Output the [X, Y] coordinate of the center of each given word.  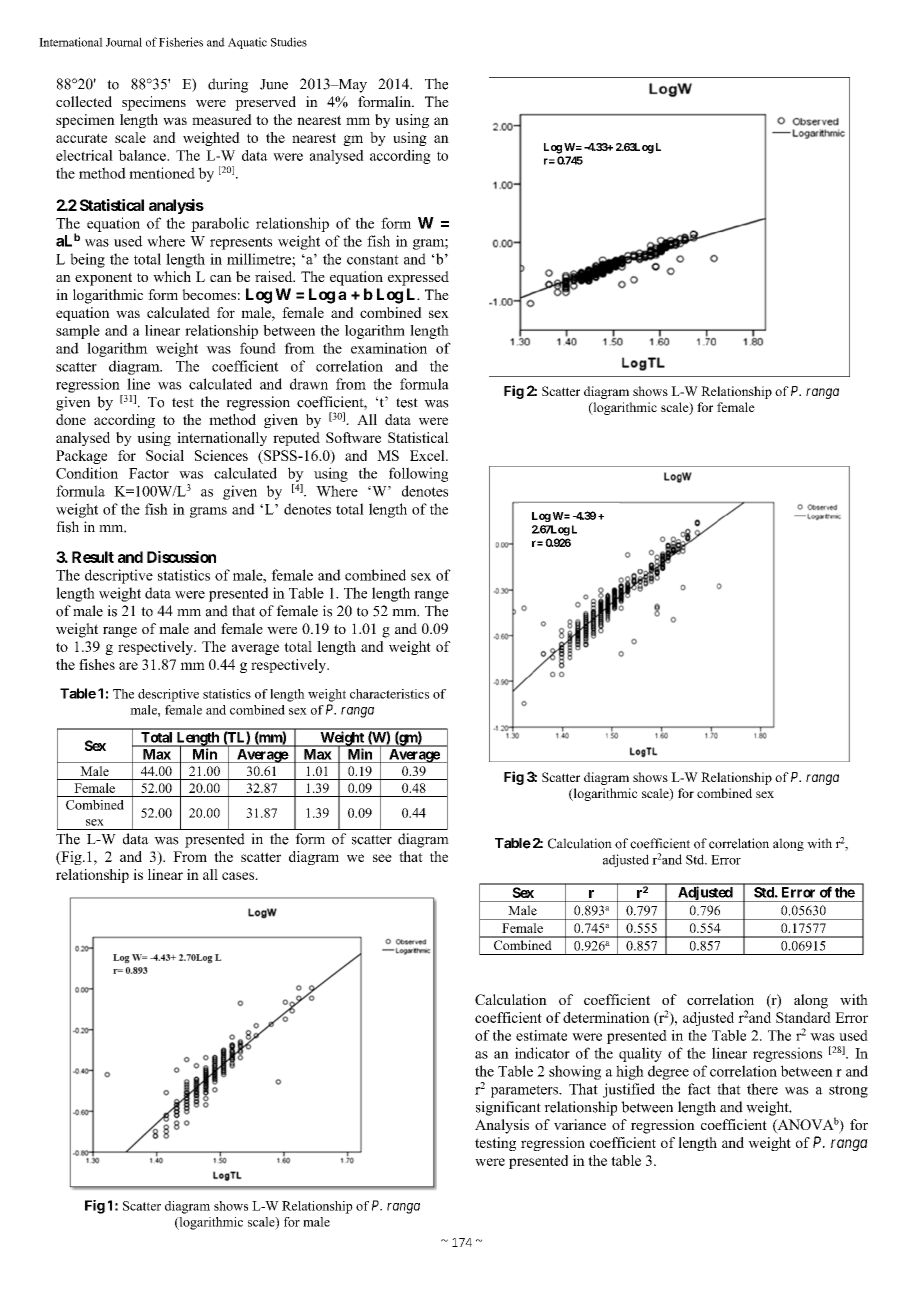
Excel [428, 455]
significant [508, 1108]
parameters [525, 1091]
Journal [124, 42]
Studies [289, 42]
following [418, 474]
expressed [418, 278]
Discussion [181, 557]
